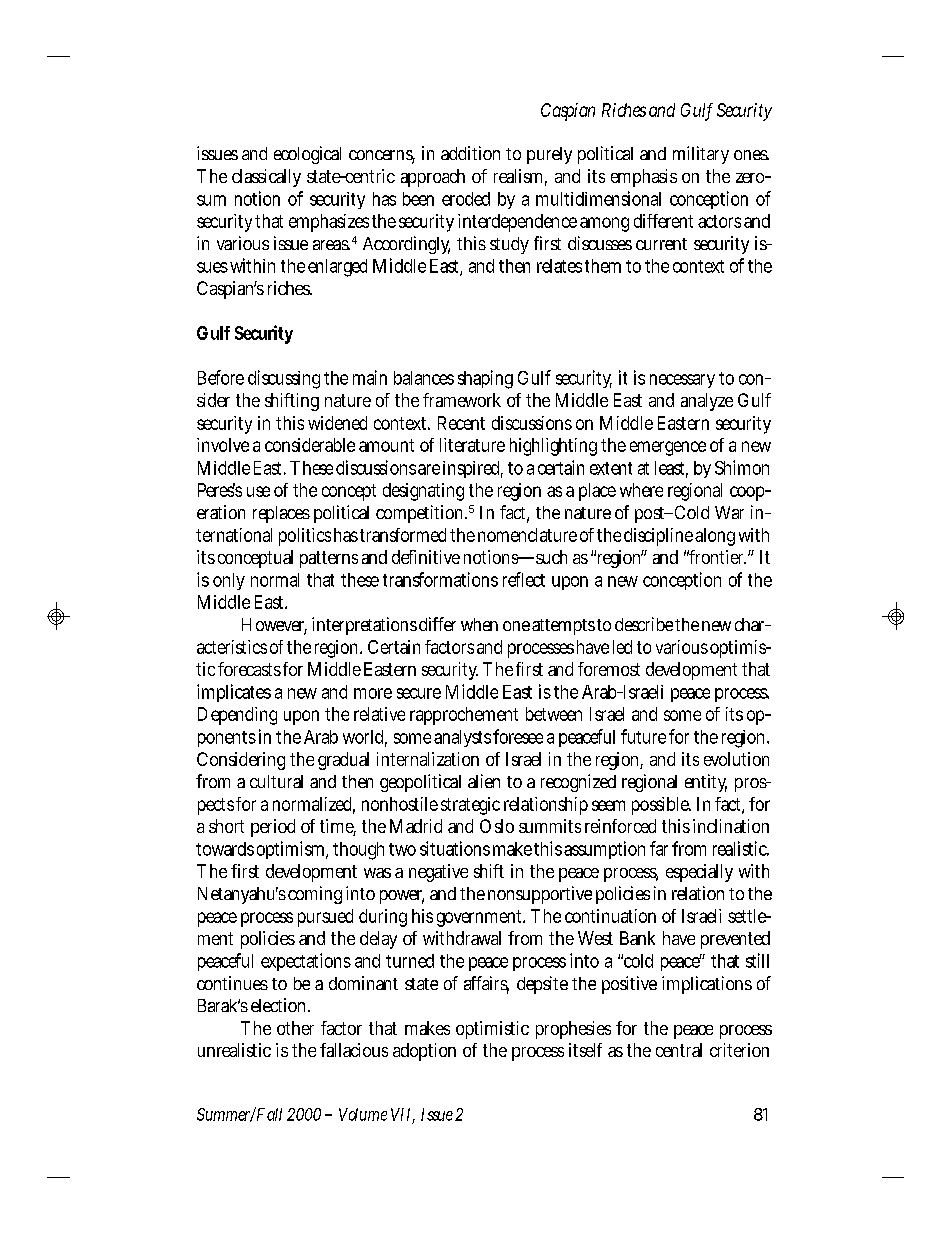 This screenshot has width=952, height=1233. What do you see at coordinates (424, 1052) in the screenshot?
I see `adoption` at bounding box center [424, 1052].
